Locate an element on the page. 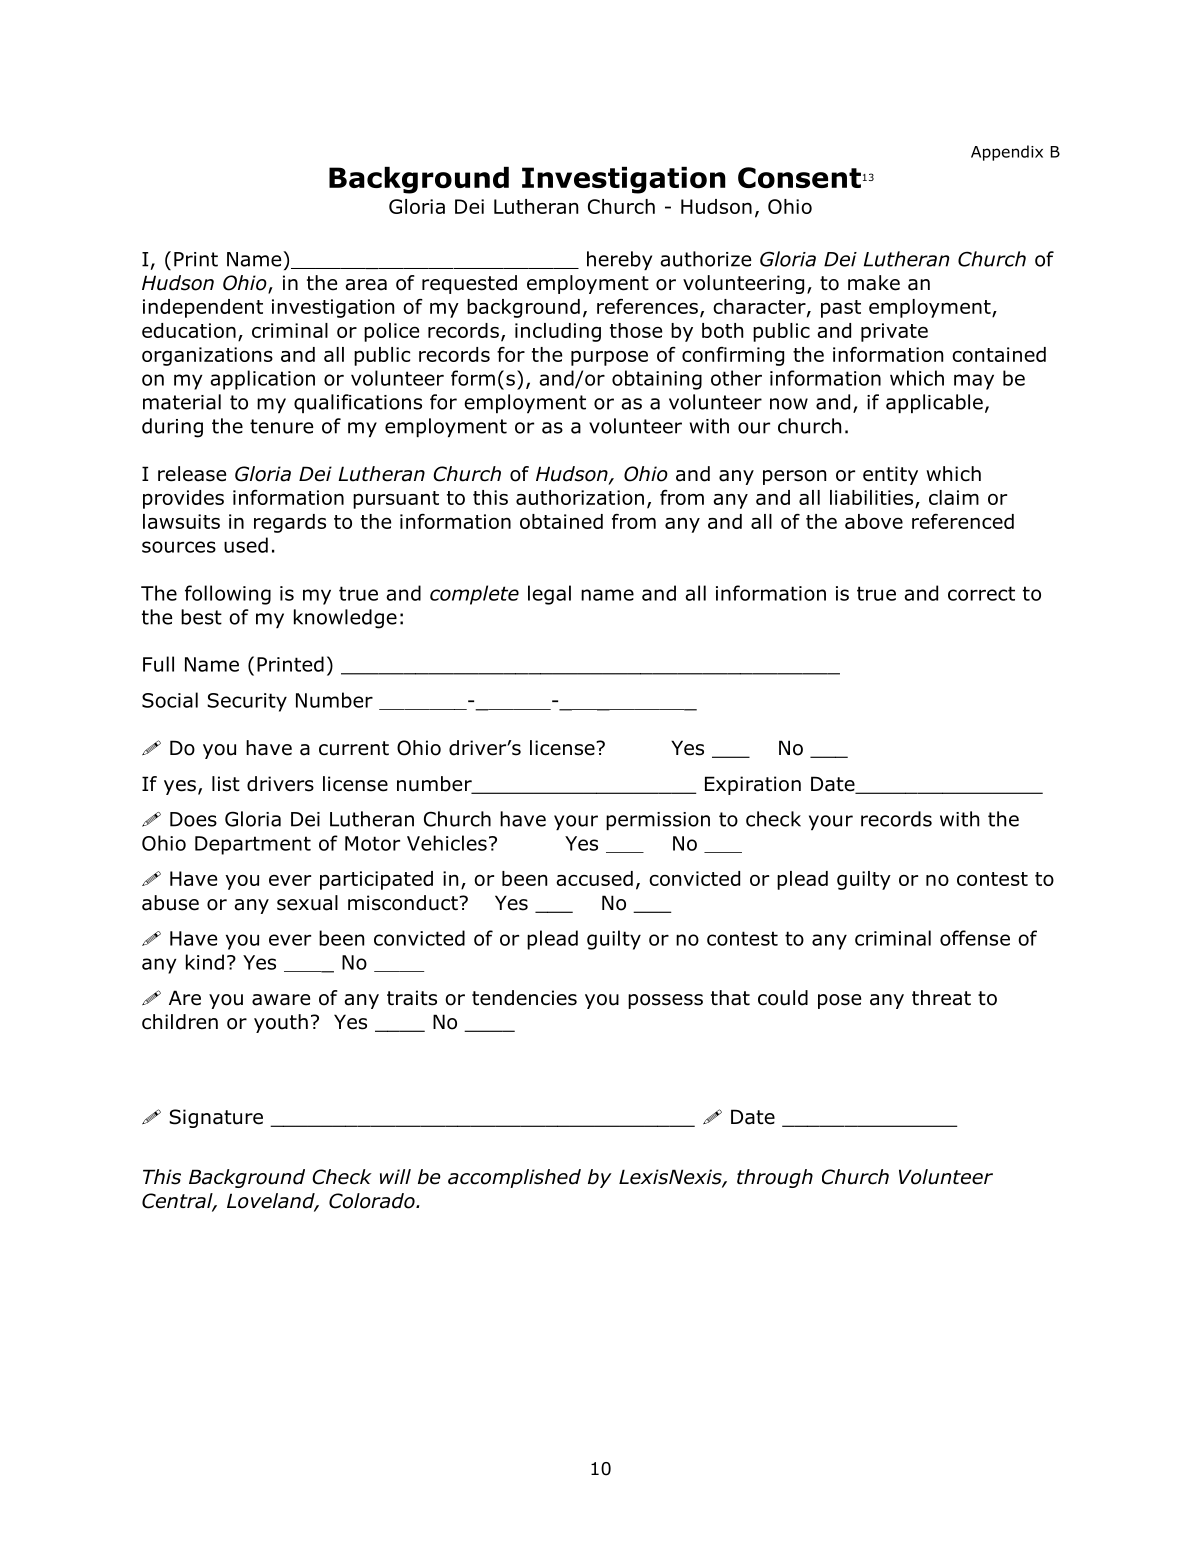  area is located at coordinates (366, 285).
